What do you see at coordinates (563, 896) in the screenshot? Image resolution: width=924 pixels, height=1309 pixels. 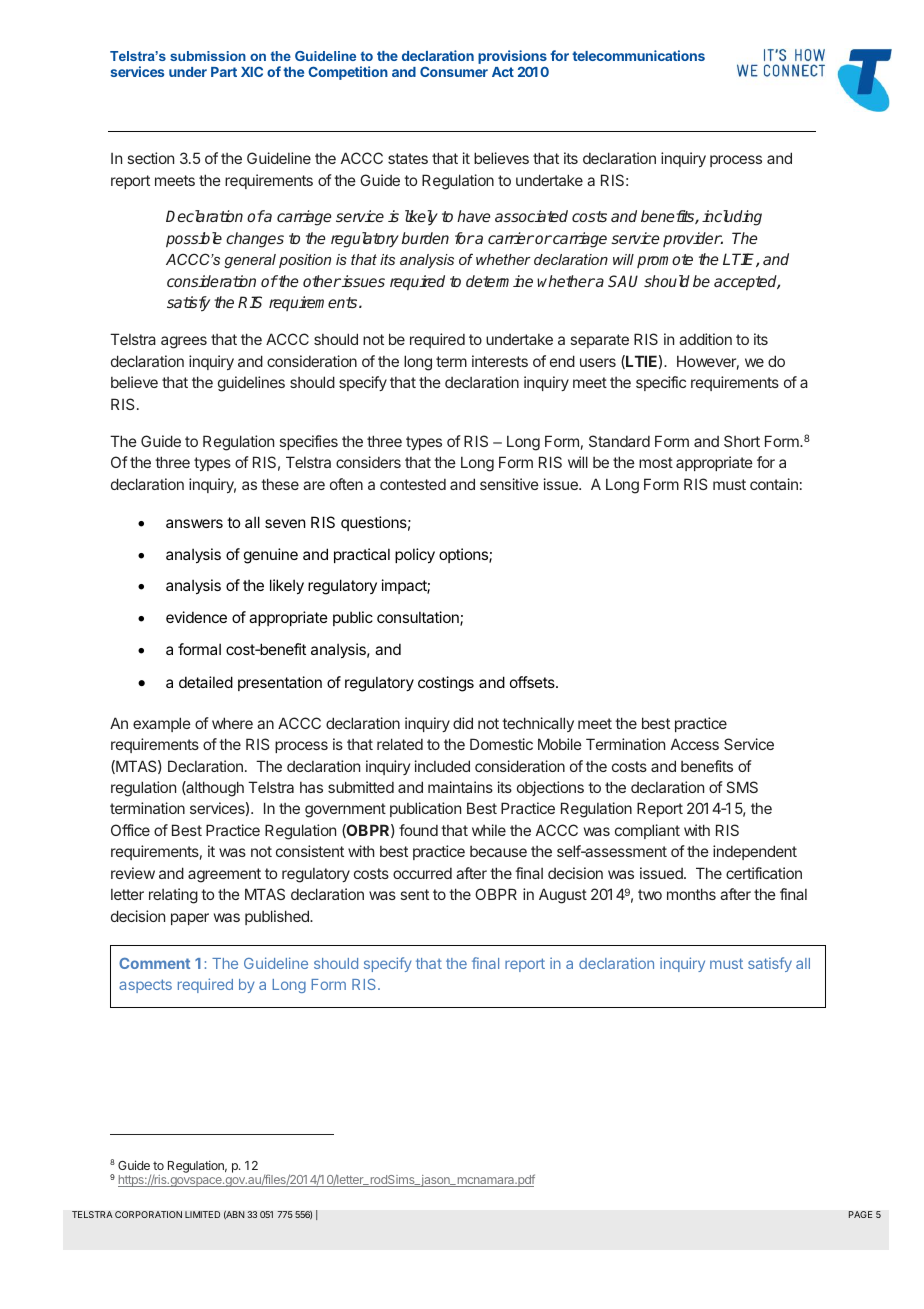 I see `August` at bounding box center [563, 896].
